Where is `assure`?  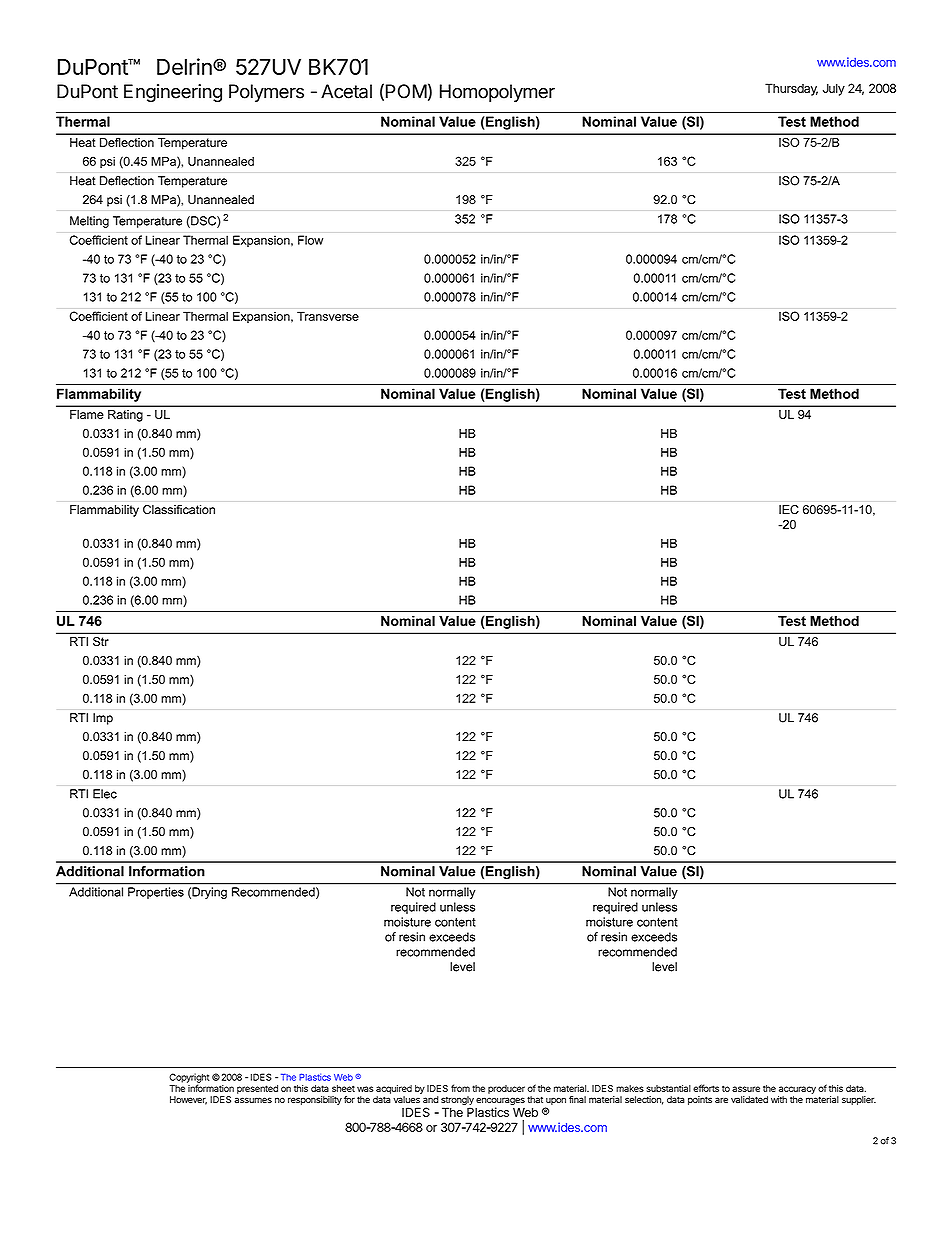
assure is located at coordinates (746, 1089).
